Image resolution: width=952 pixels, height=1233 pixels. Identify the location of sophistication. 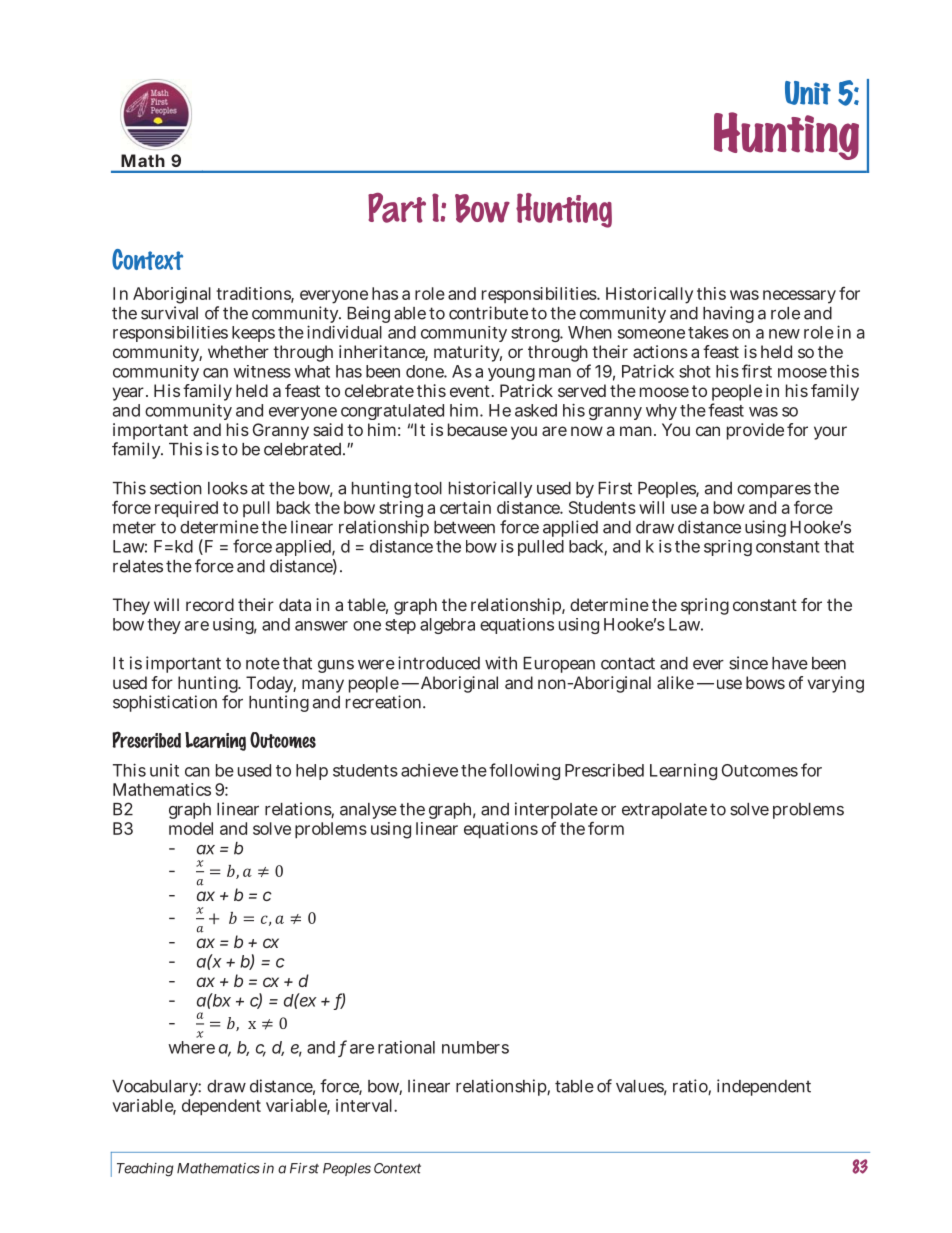
(165, 703).
